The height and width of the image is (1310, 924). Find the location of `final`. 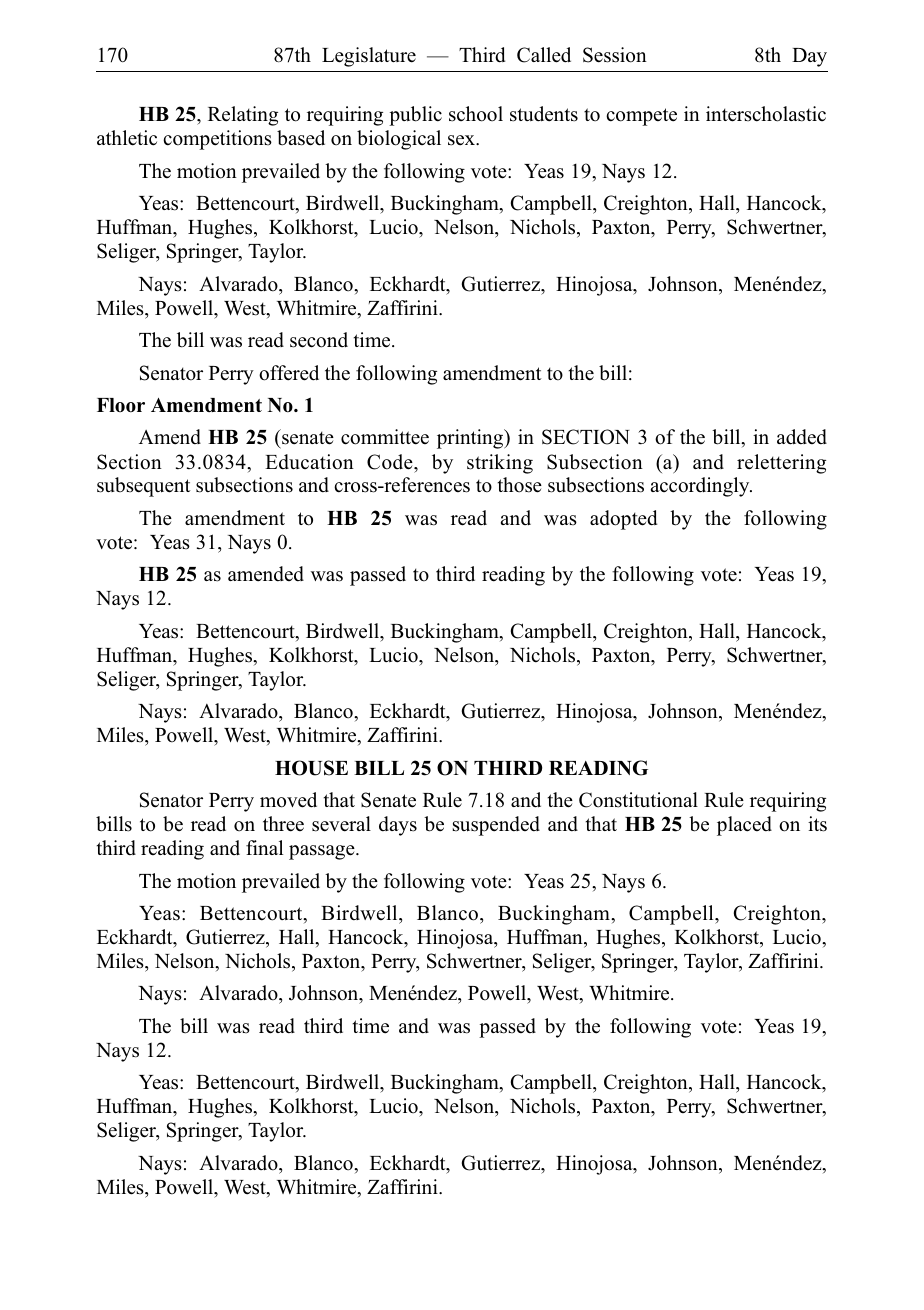

final is located at coordinates (264, 847).
